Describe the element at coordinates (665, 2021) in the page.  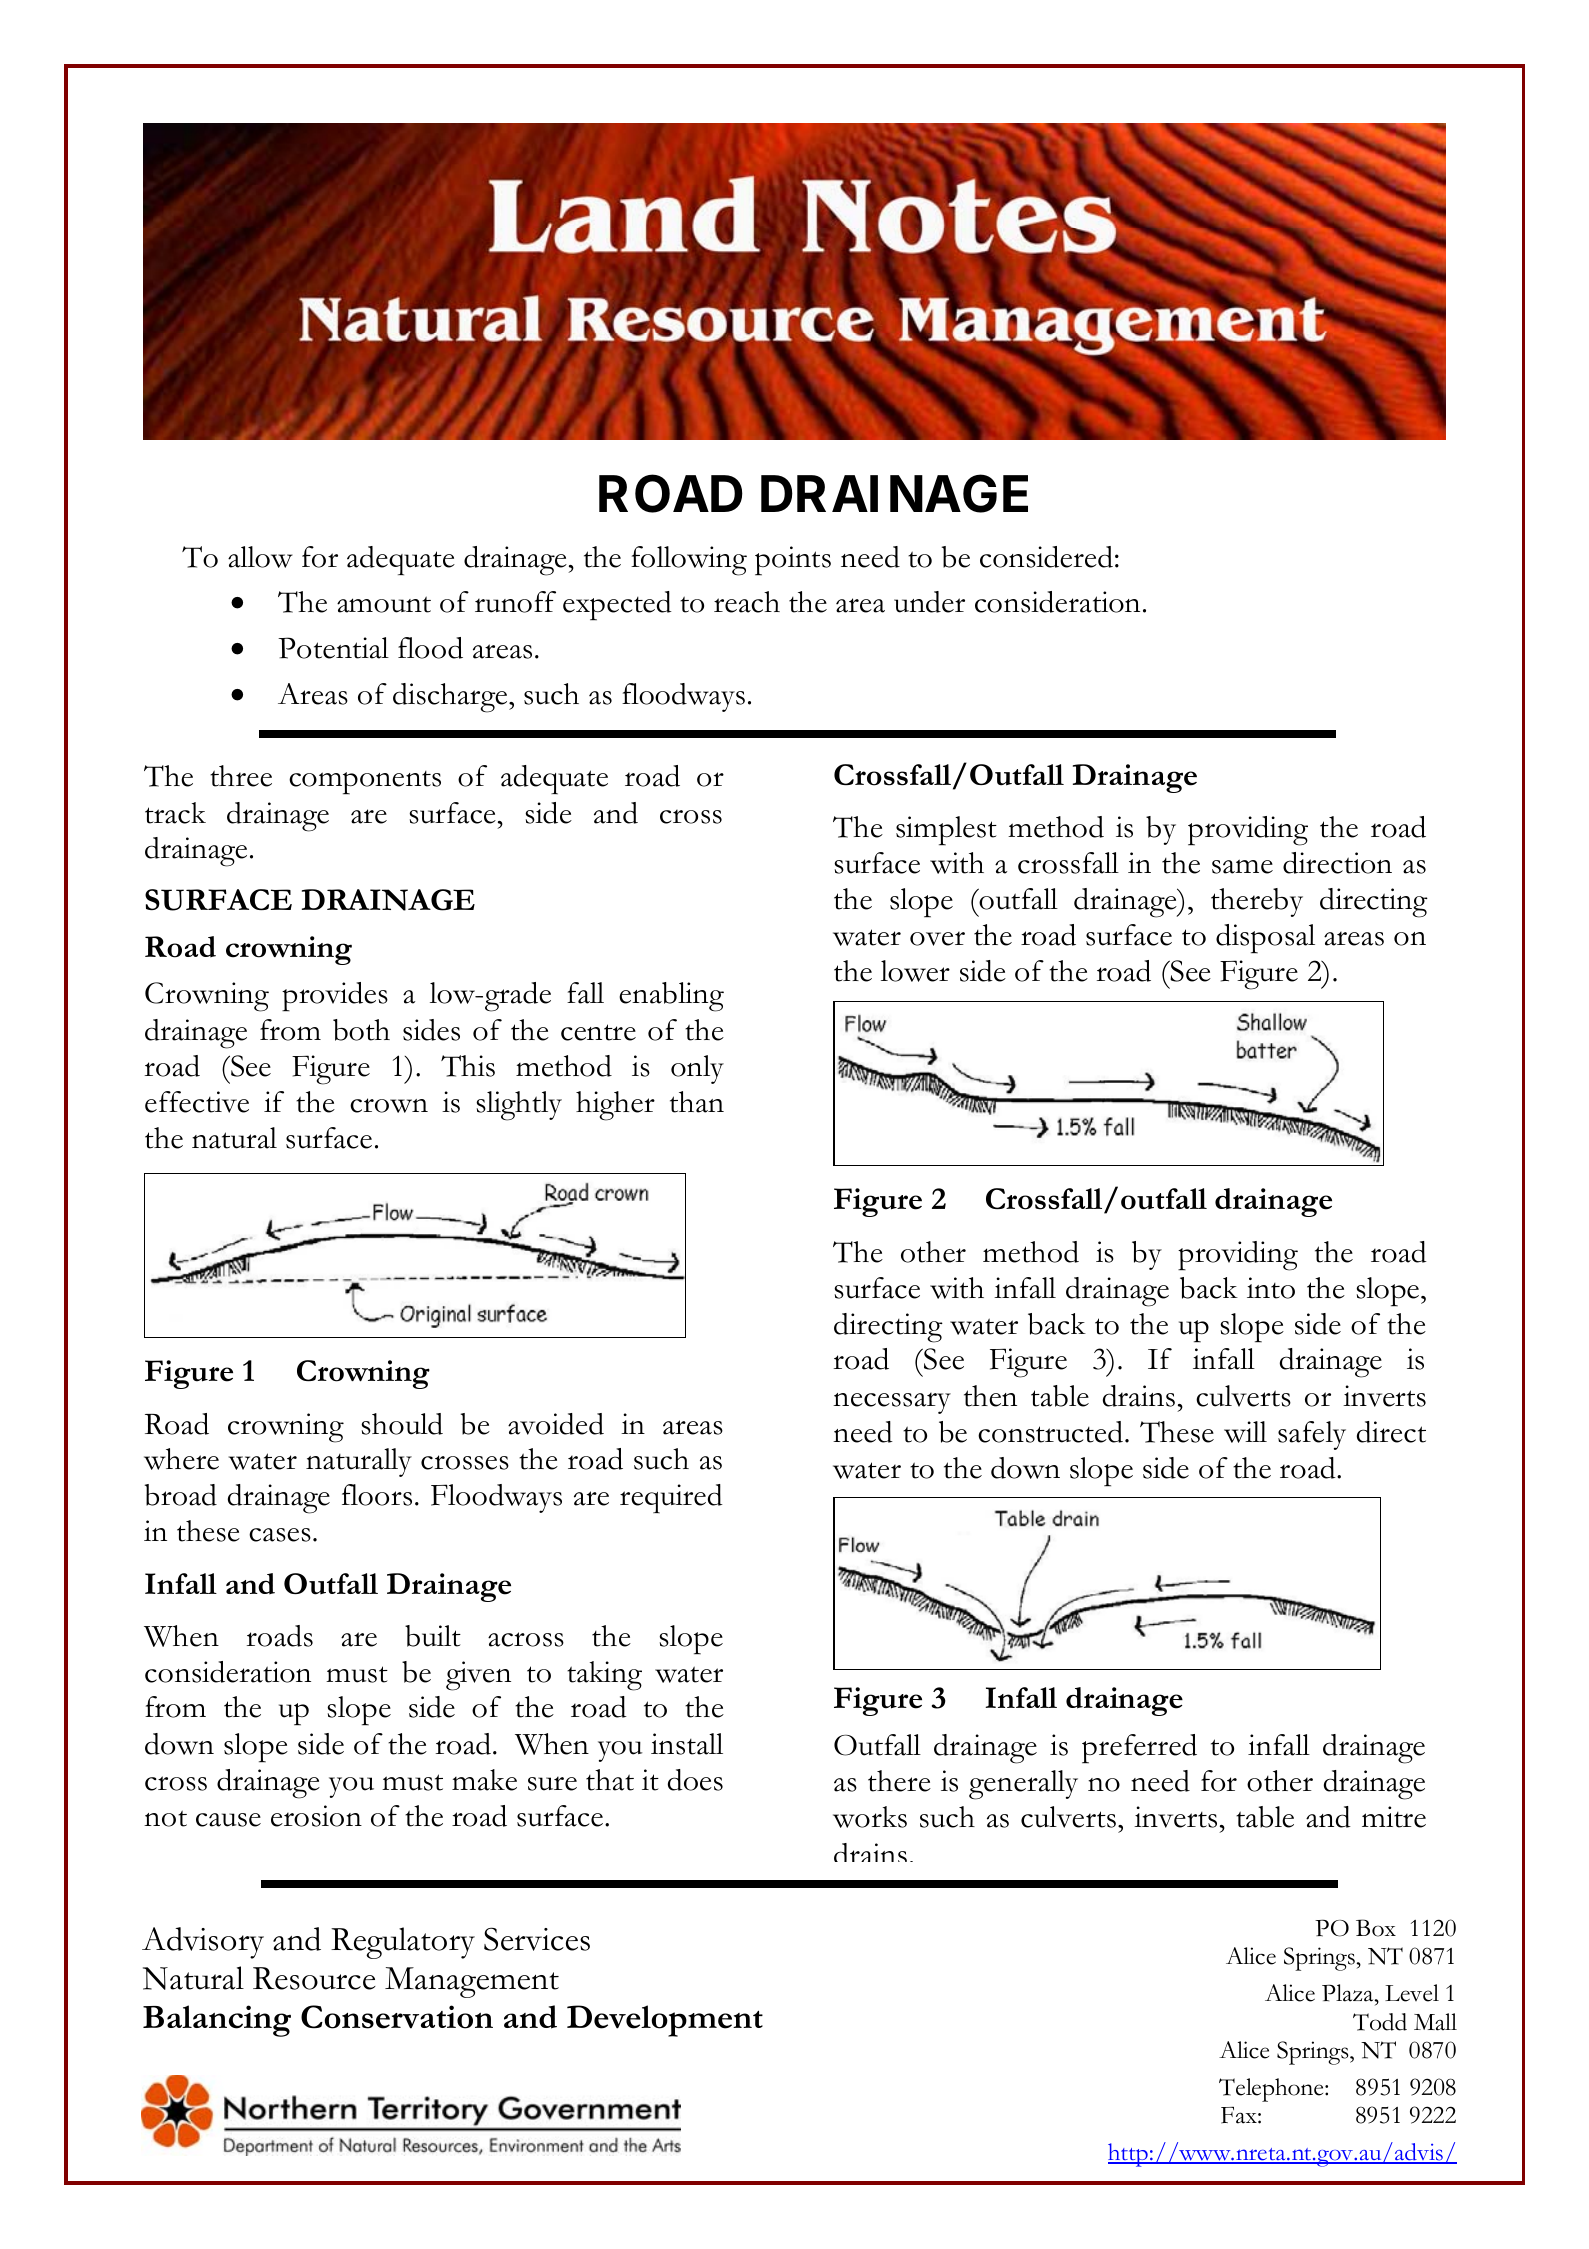
I see `Development` at that location.
